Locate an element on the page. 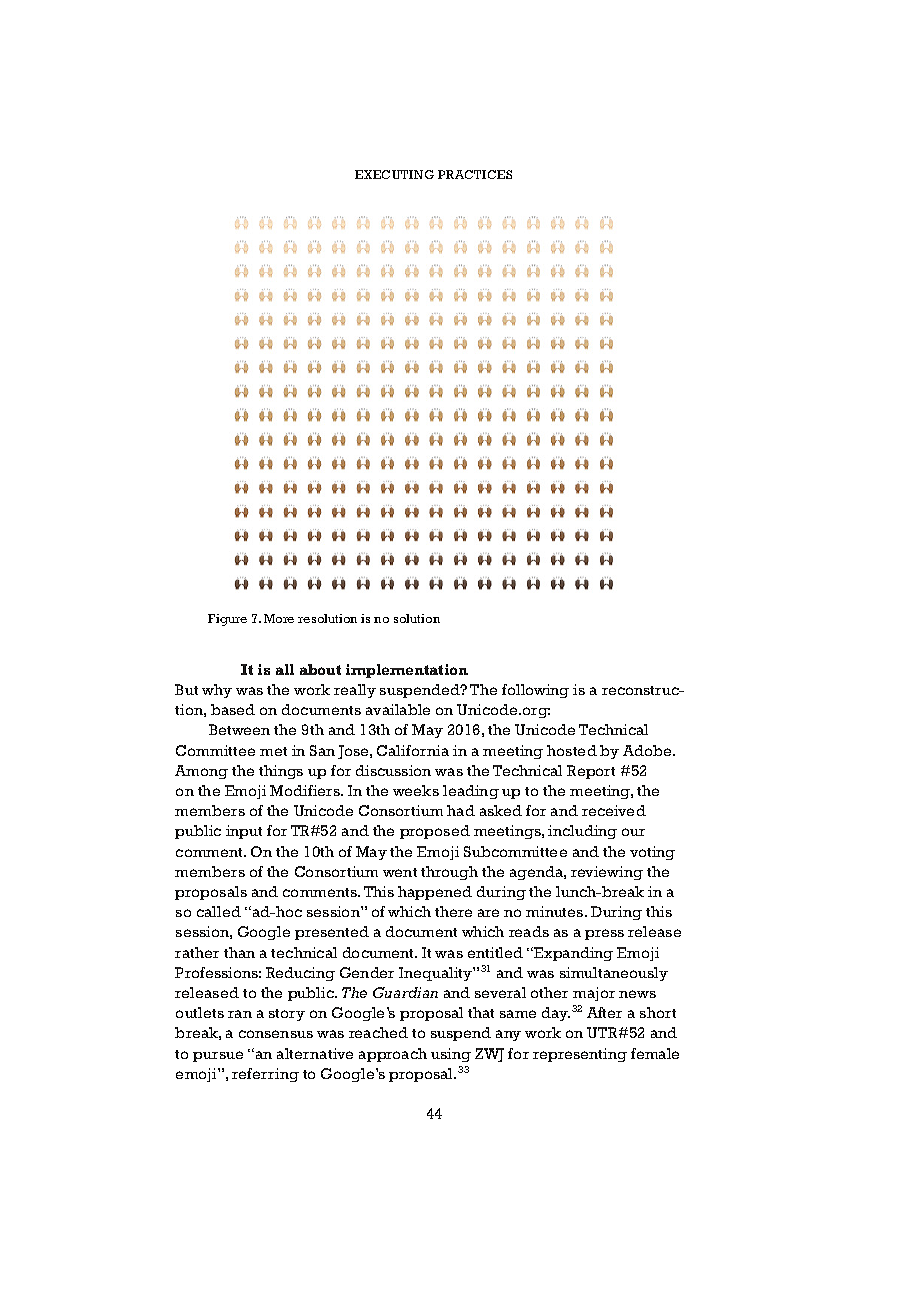 This image has width=924, height=1308. Between is located at coordinates (239, 729).
